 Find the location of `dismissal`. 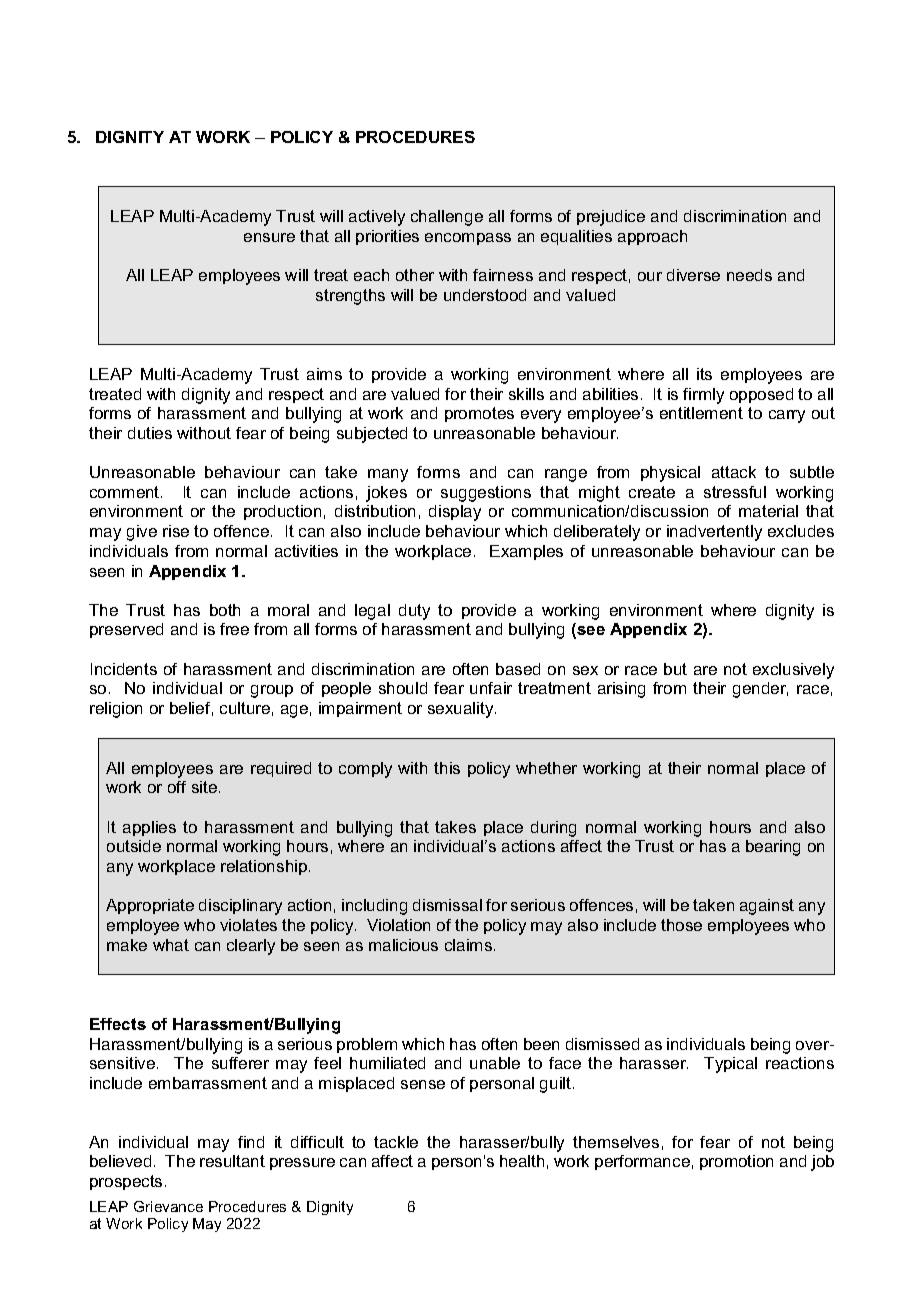

dismissal is located at coordinates (447, 905).
